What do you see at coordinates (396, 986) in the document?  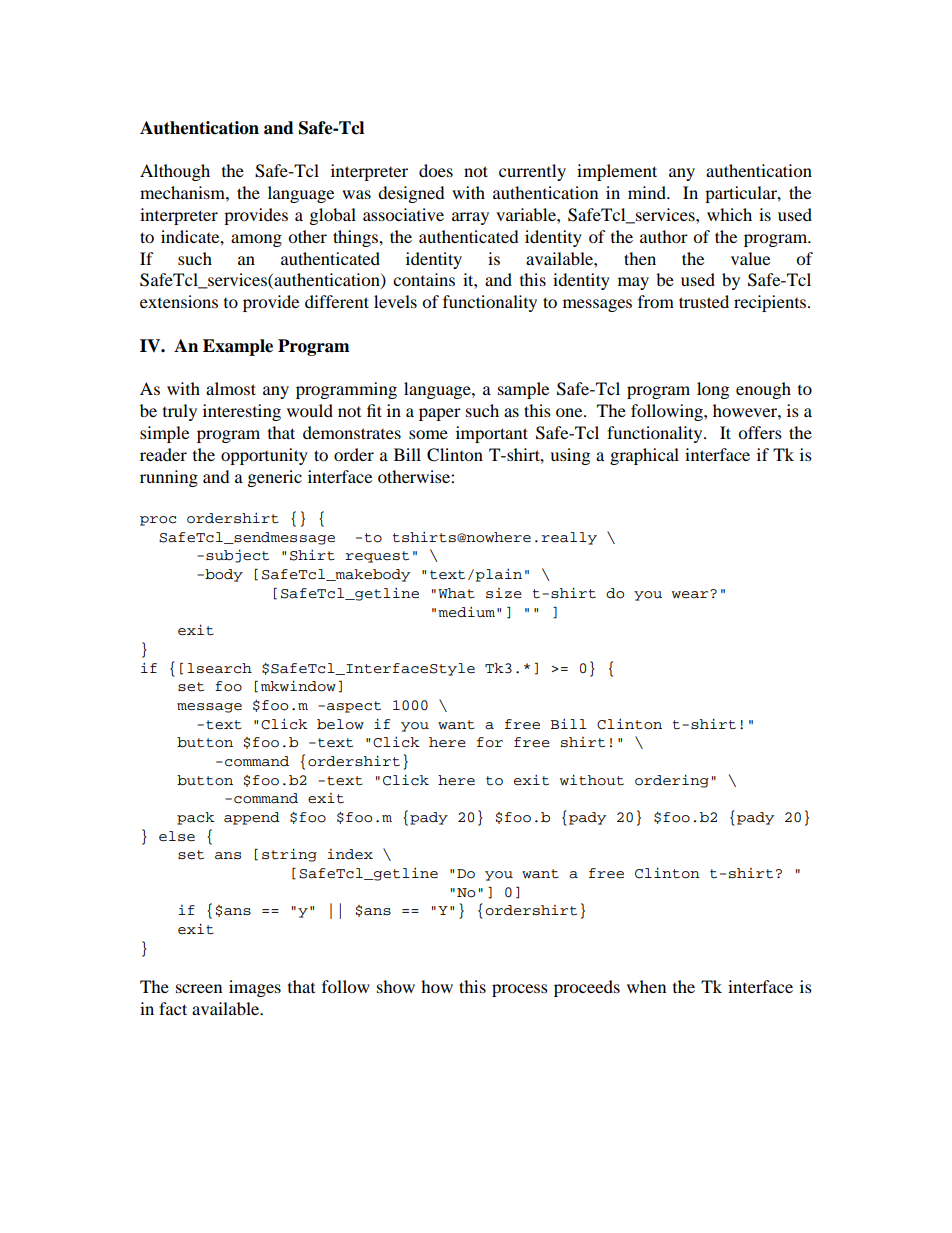 I see `show` at bounding box center [396, 986].
